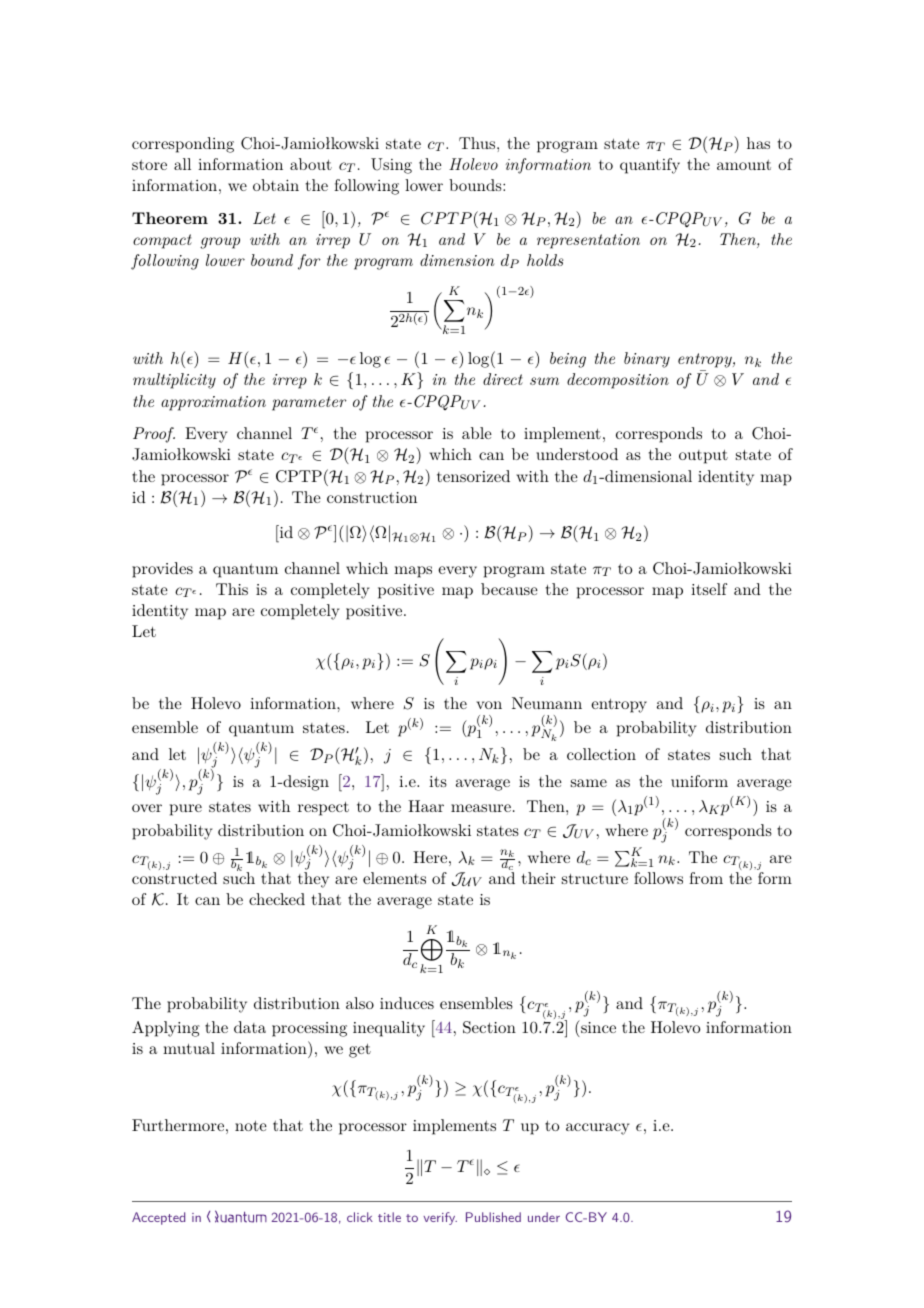 This page has height=1308, width=924. What do you see at coordinates (158, 1218) in the page?
I see `Accepted` at bounding box center [158, 1218].
